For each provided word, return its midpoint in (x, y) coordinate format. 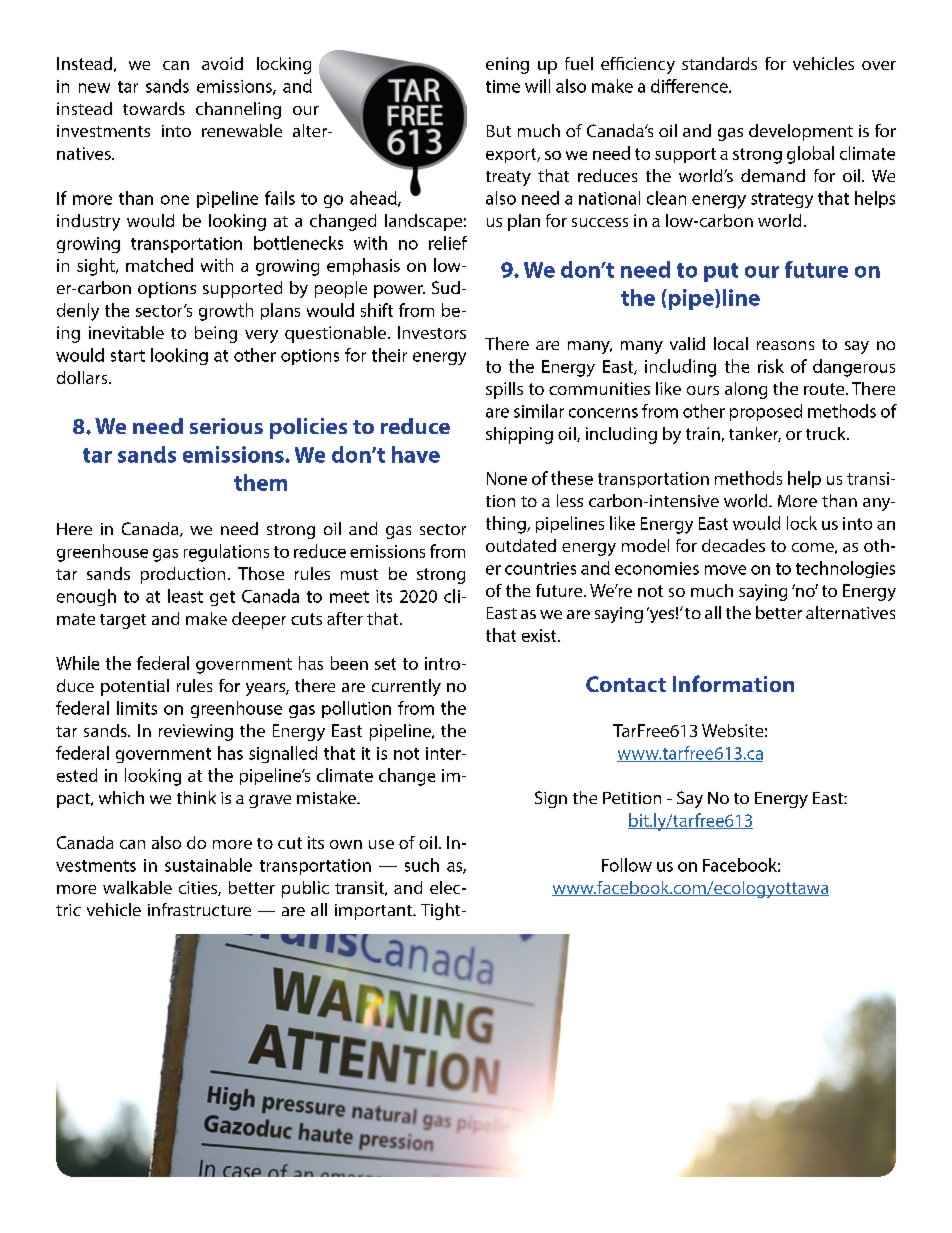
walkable (137, 887)
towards (154, 108)
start (128, 356)
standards (719, 63)
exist (540, 635)
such (422, 865)
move (725, 570)
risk (771, 366)
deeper (259, 620)
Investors (432, 332)
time (503, 86)
